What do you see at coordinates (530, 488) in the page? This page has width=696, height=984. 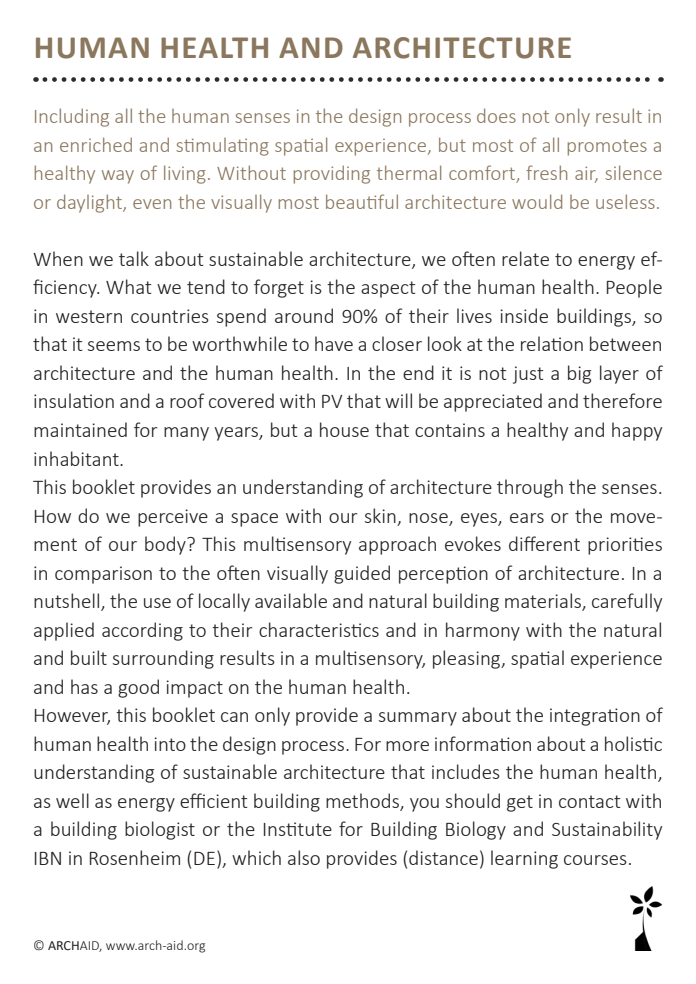 I see `through` at bounding box center [530, 488].
